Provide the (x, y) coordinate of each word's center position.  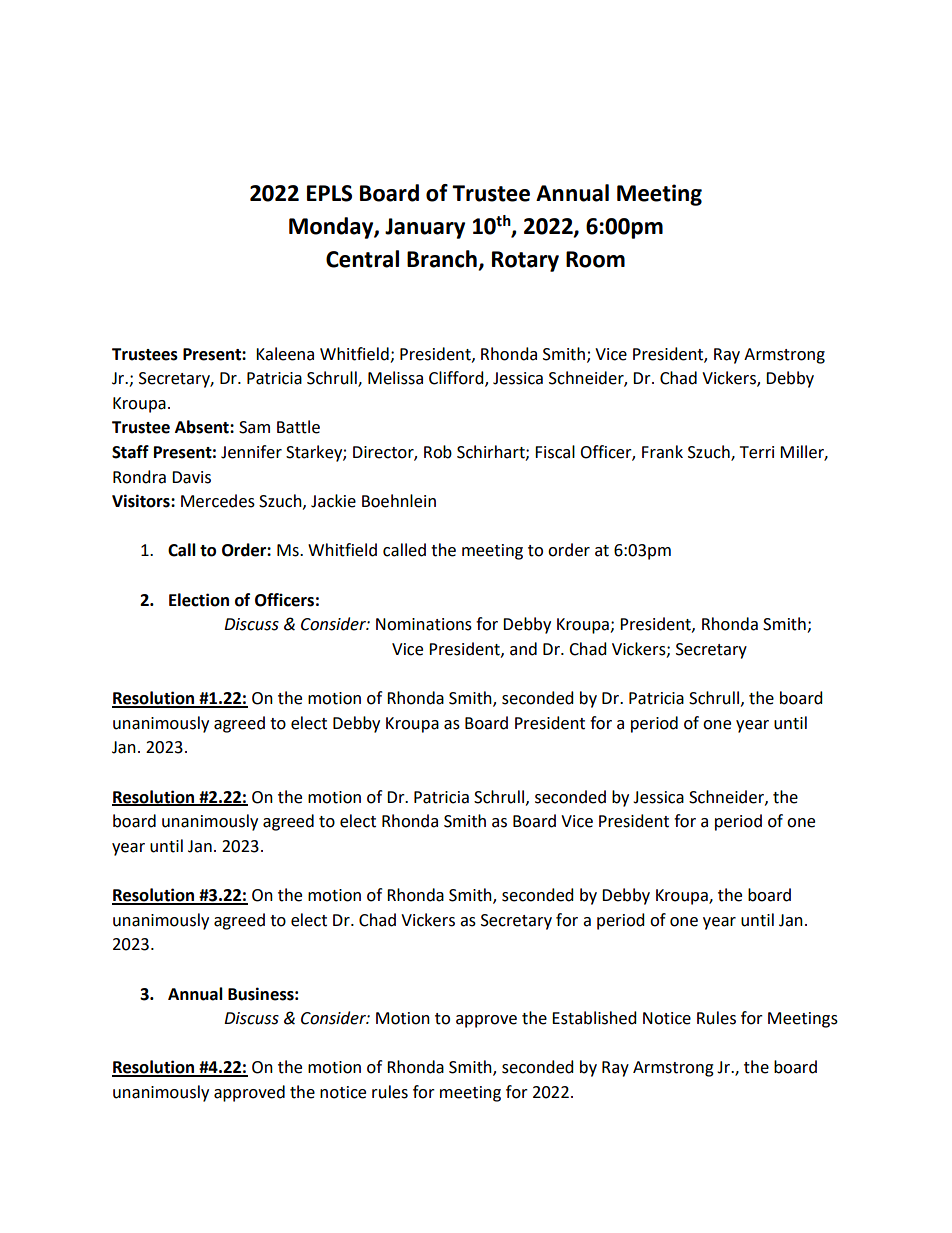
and (523, 649)
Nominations (424, 624)
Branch (443, 260)
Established (594, 1018)
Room (595, 259)
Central (362, 259)
